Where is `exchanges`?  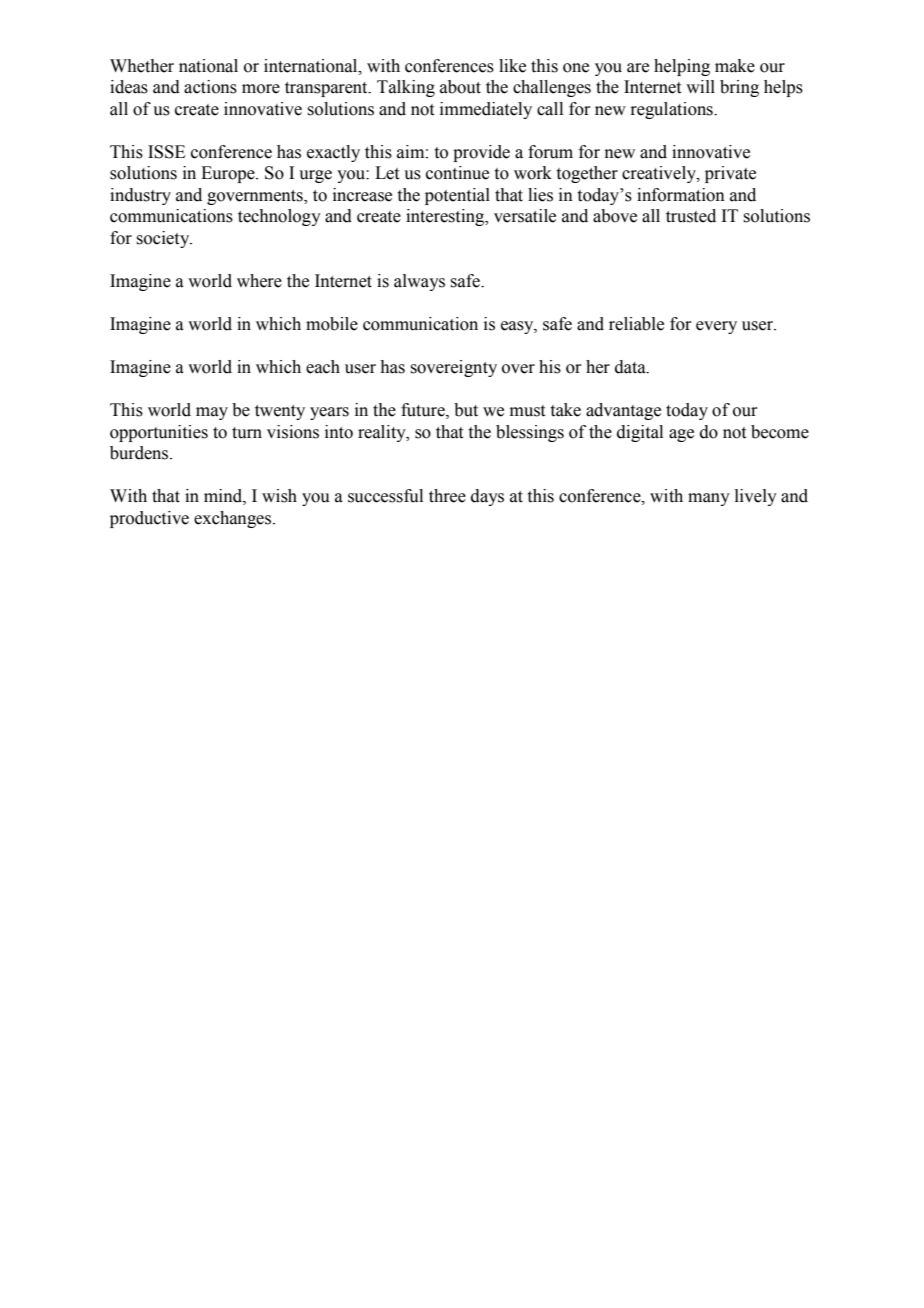 exchanges is located at coordinates (234, 519).
